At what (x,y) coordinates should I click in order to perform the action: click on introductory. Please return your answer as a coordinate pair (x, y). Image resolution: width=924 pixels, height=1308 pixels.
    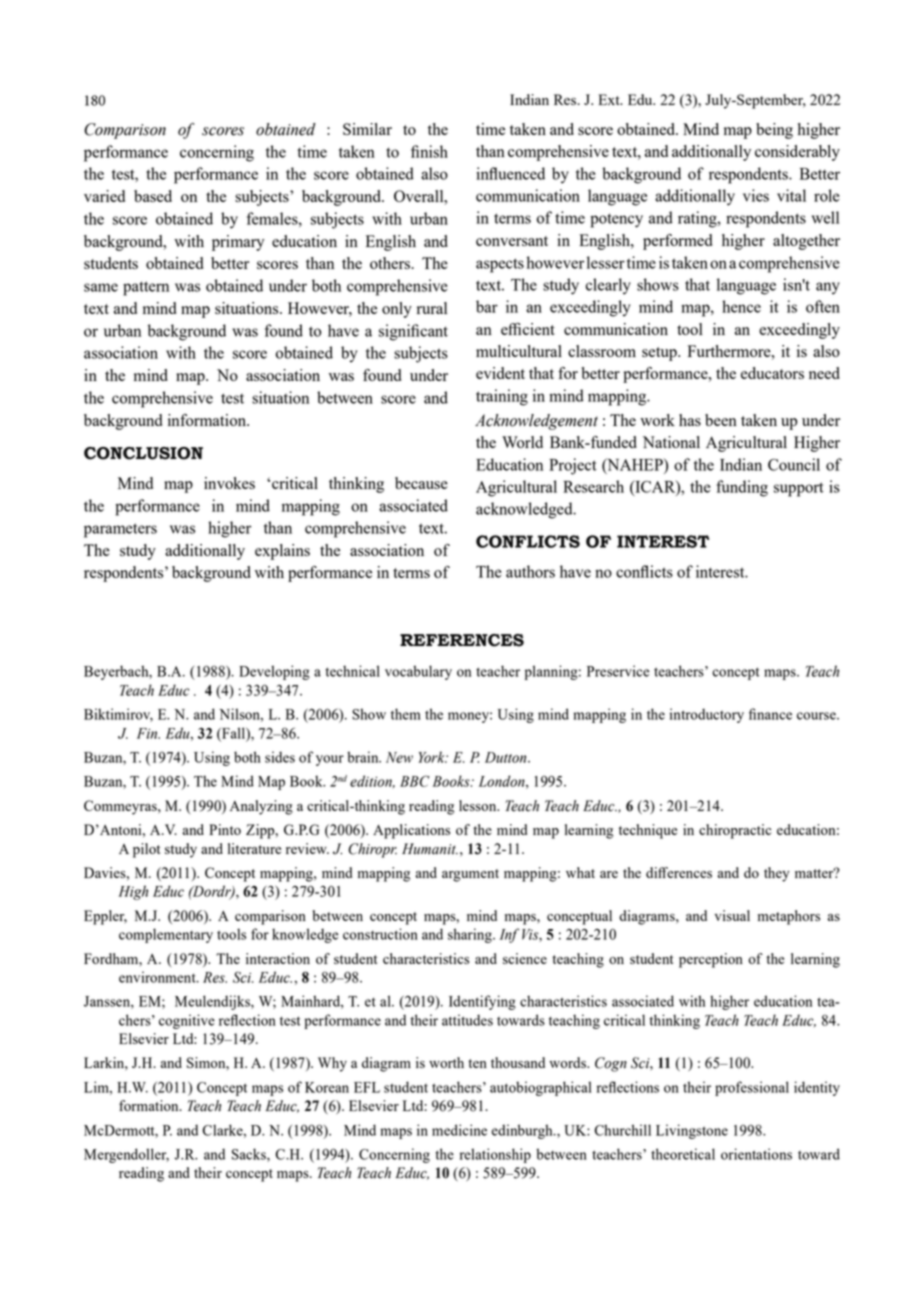
    Looking at the image, I should click on (707, 715).
